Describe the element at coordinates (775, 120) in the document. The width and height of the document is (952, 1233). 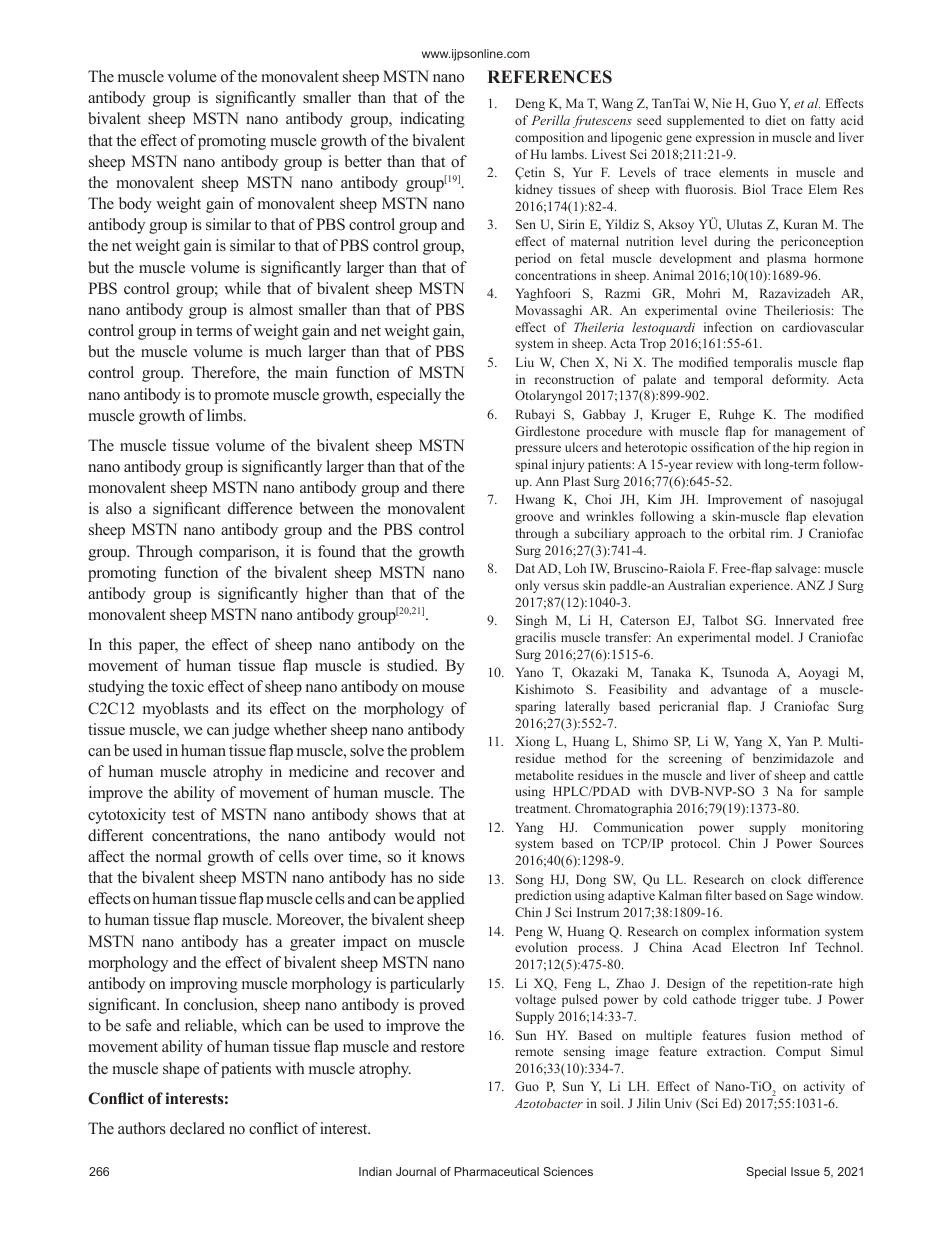
I see `diet` at that location.
